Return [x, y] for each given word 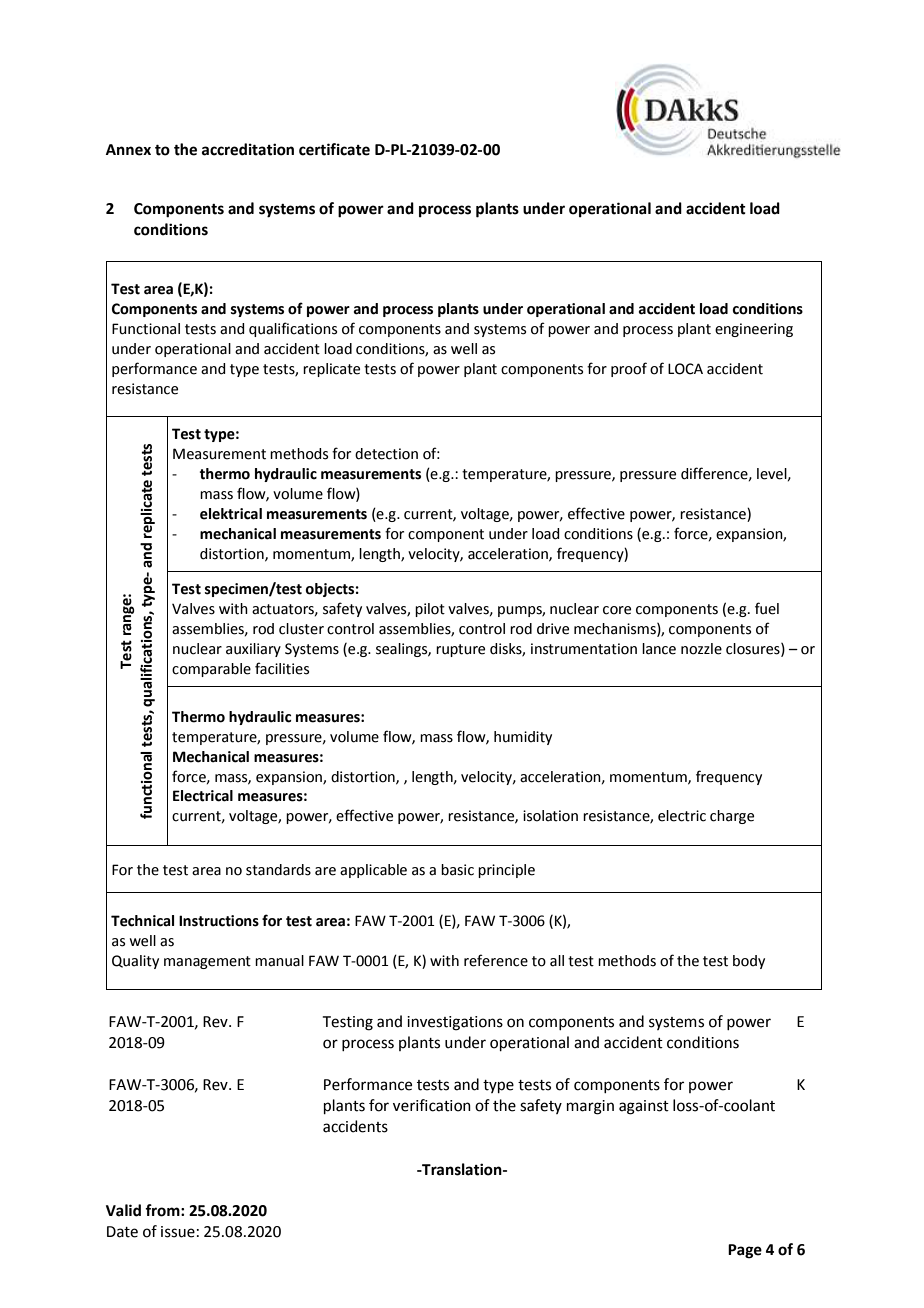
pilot [430, 610]
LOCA [685, 369]
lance [659, 649]
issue [178, 1232]
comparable [211, 670]
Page [745, 1251]
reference [496, 960]
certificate [334, 149]
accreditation [248, 149]
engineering [754, 330]
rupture [460, 650]
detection [386, 454]
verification [432, 1105]
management [207, 962]
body [749, 962]
